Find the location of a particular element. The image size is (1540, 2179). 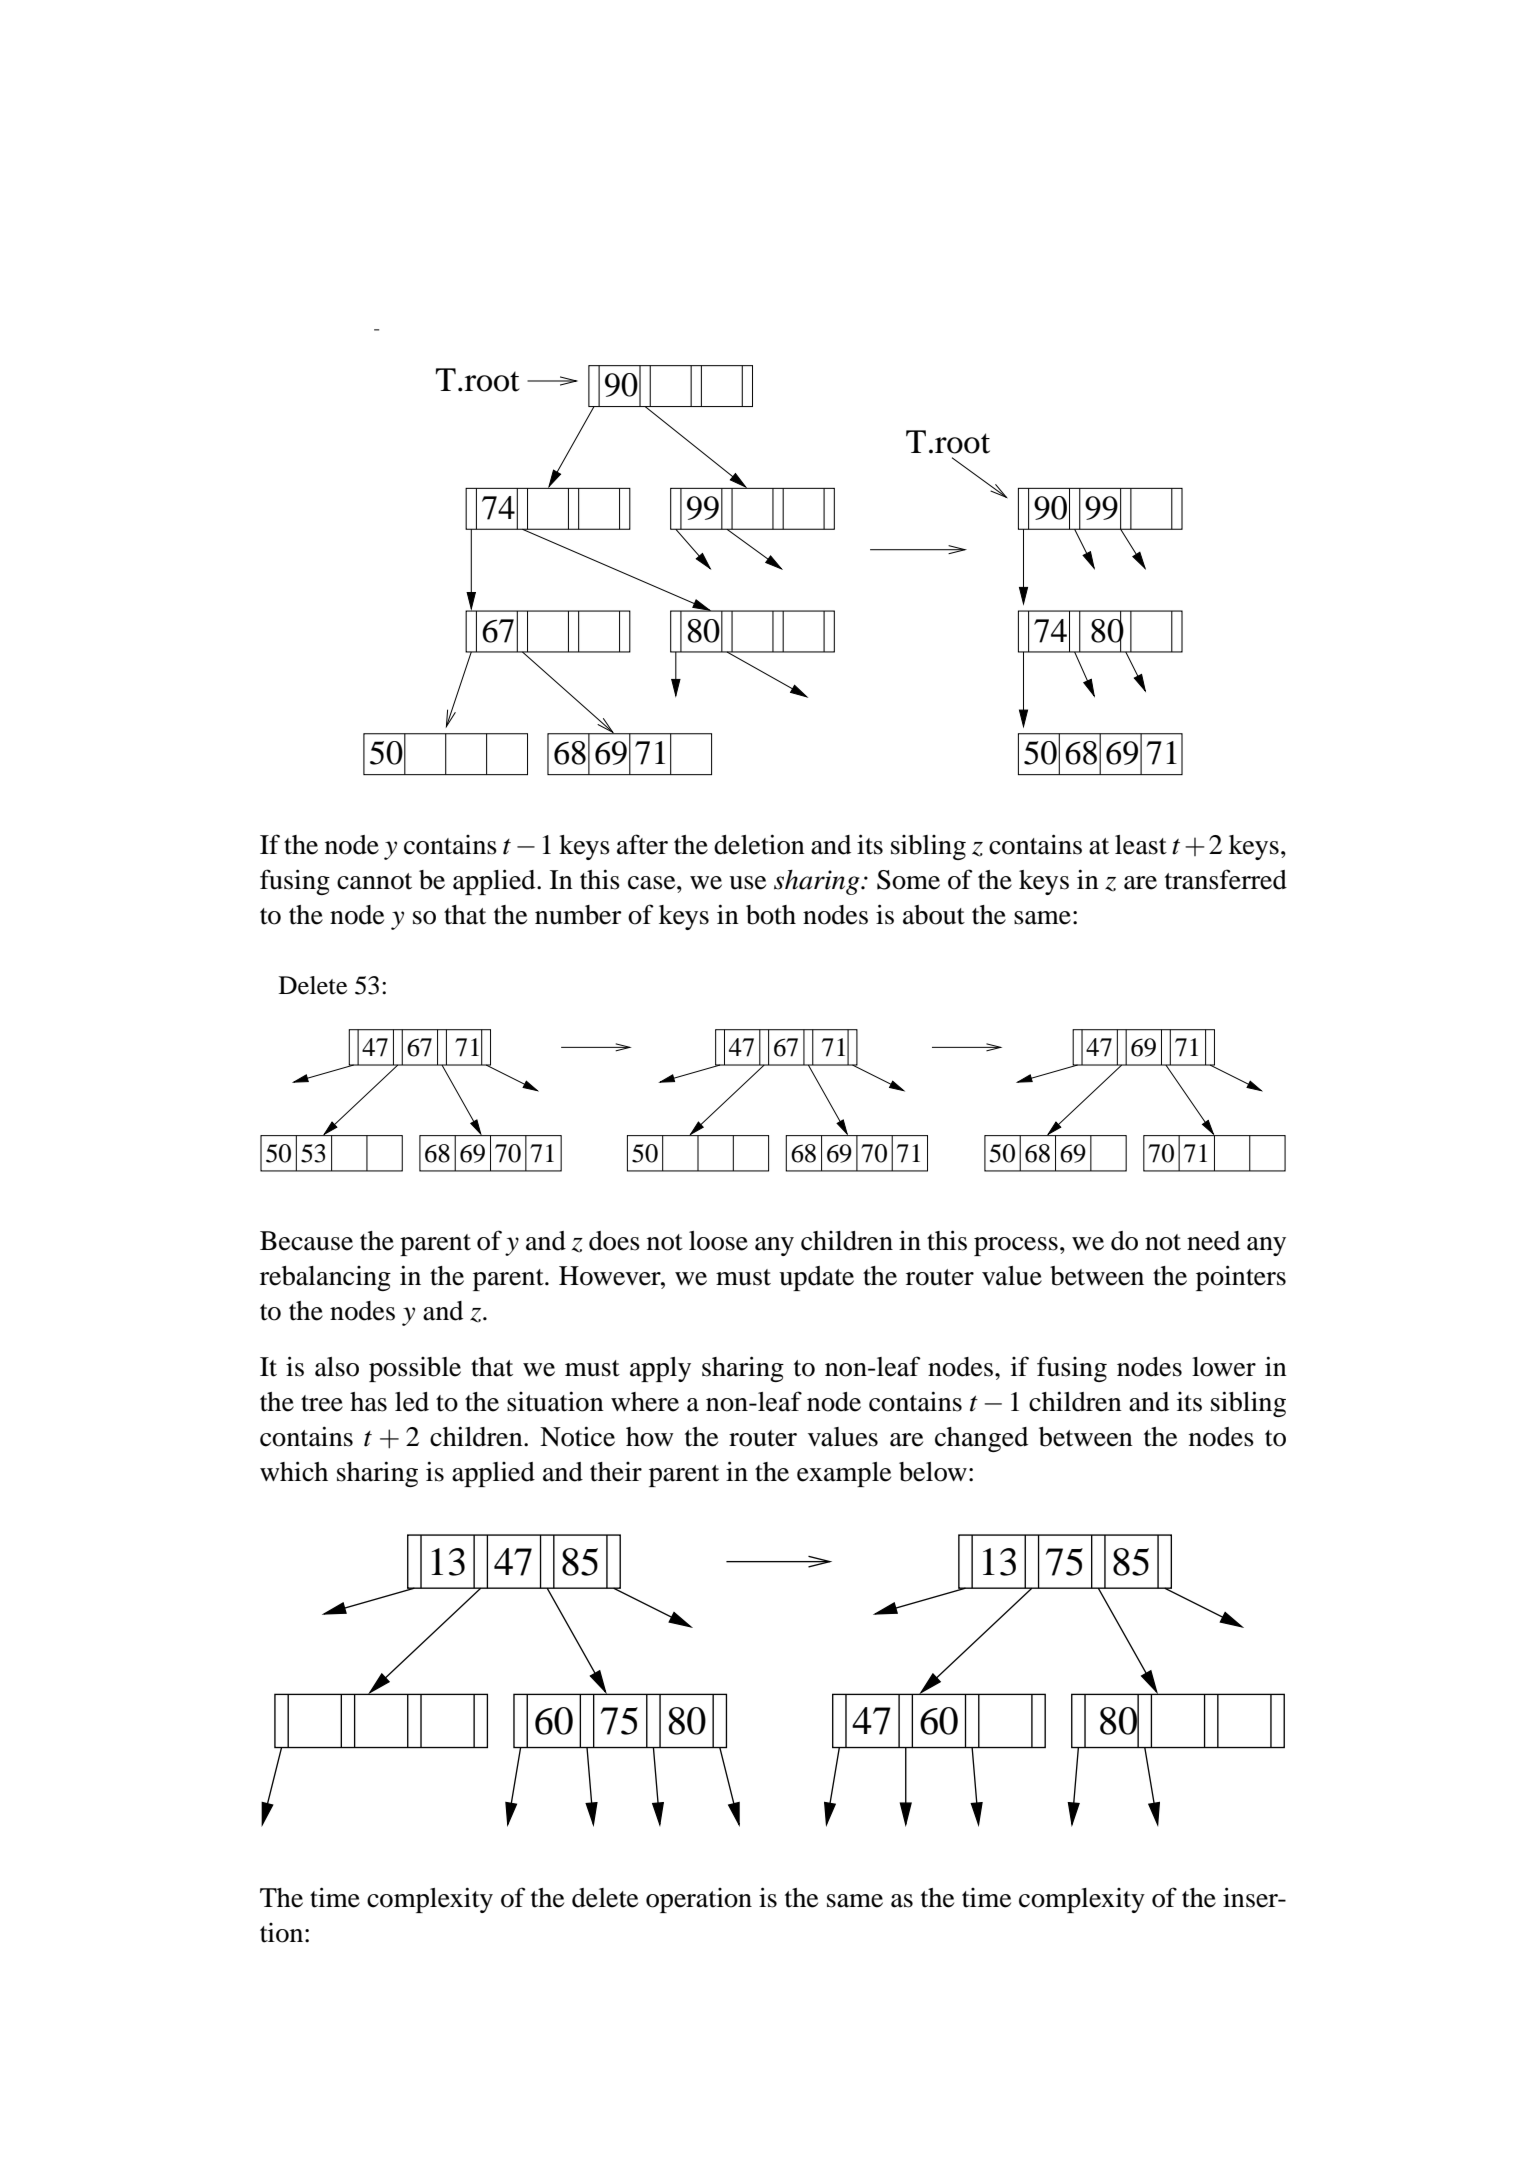

changed is located at coordinates (981, 1439).
